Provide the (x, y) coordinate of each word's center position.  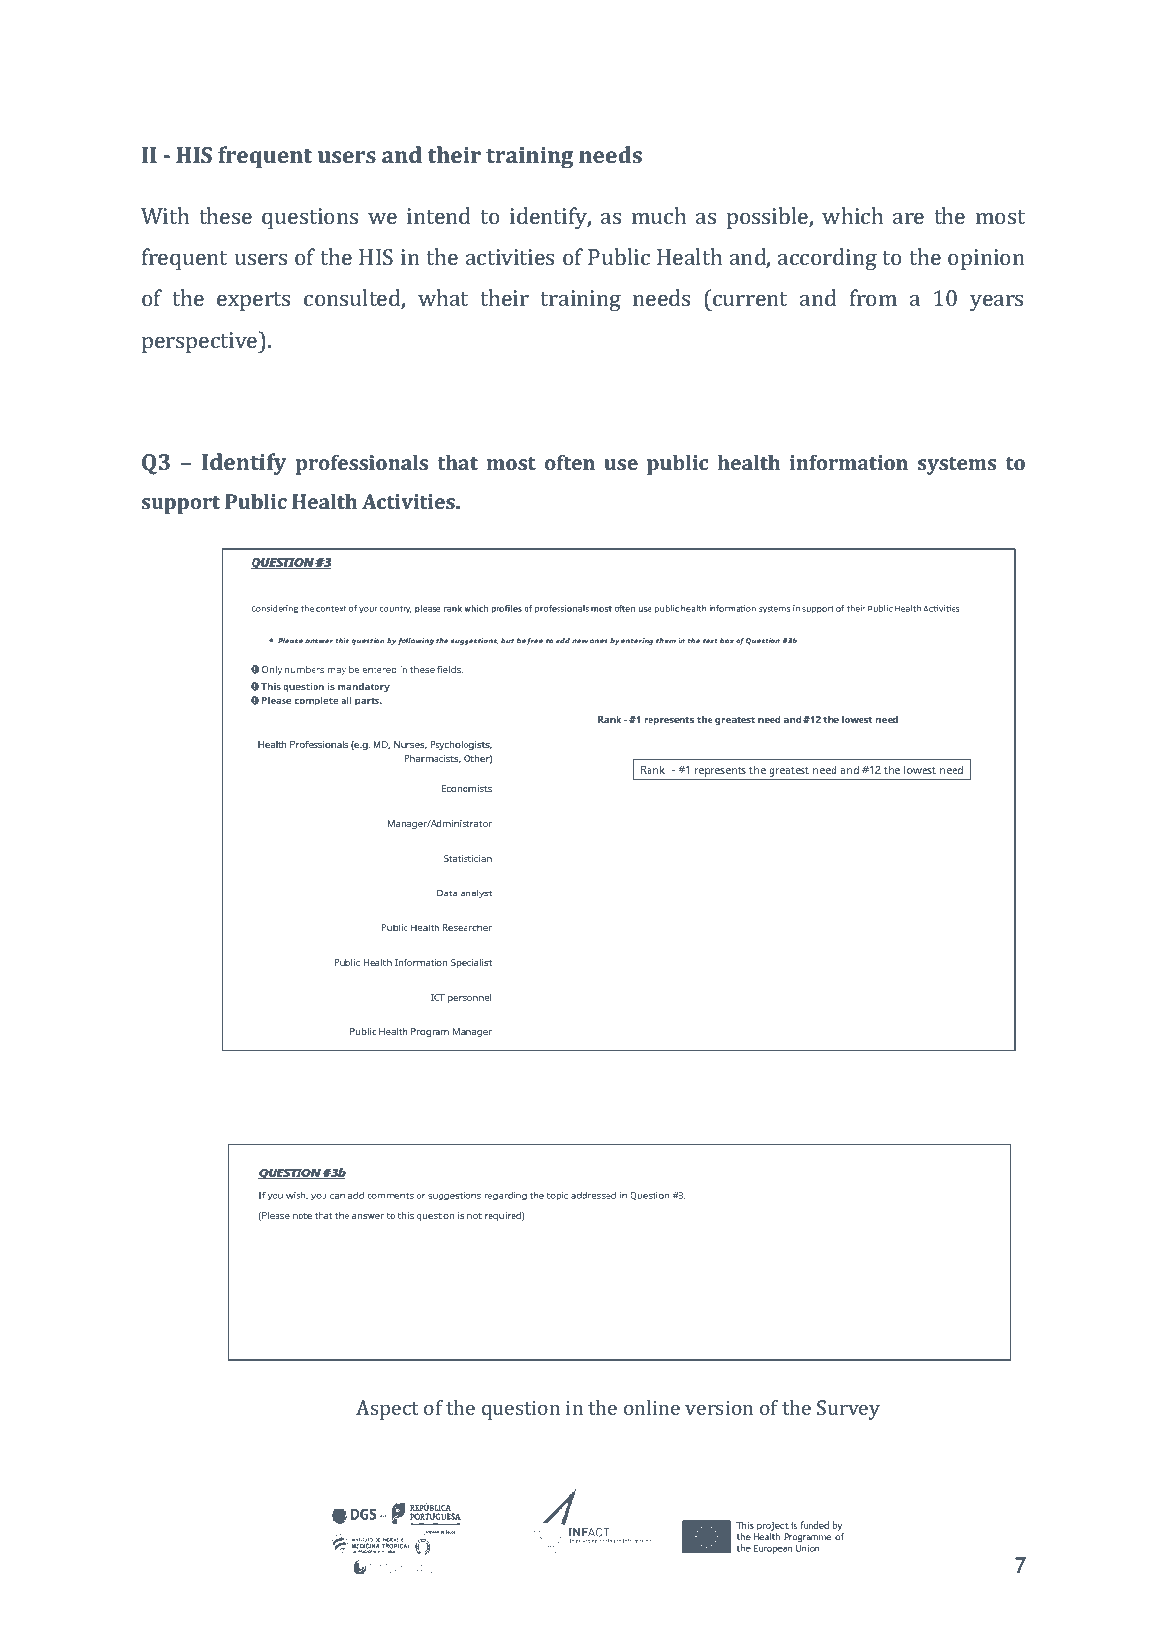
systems (957, 466)
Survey (848, 1410)
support (181, 505)
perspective (201, 342)
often (570, 462)
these (225, 215)
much (659, 215)
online (652, 1407)
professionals (362, 465)
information (849, 462)
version (719, 1407)
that (457, 462)
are (908, 218)
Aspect (387, 1410)
